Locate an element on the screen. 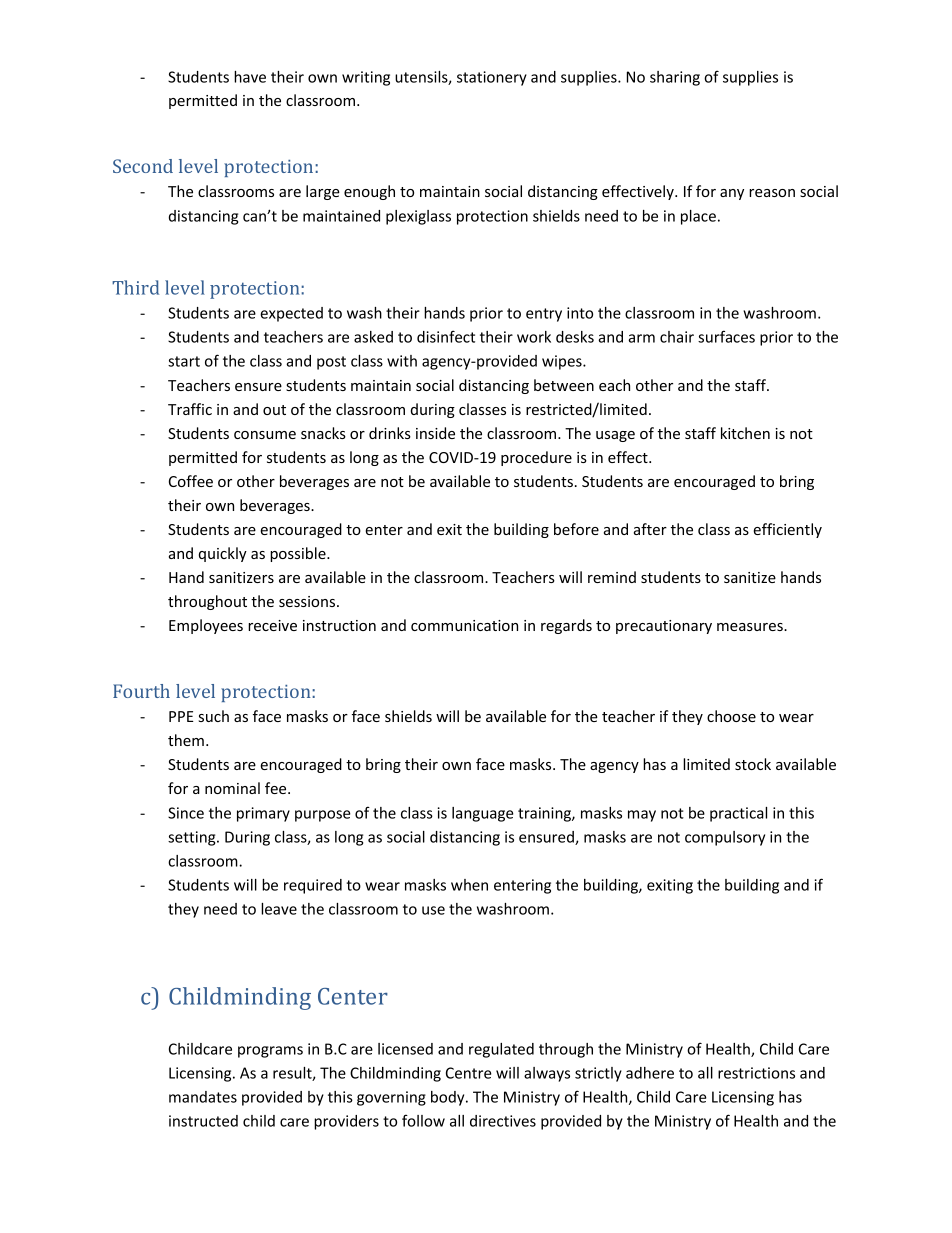 The image size is (952, 1233). start is located at coordinates (184, 361).
